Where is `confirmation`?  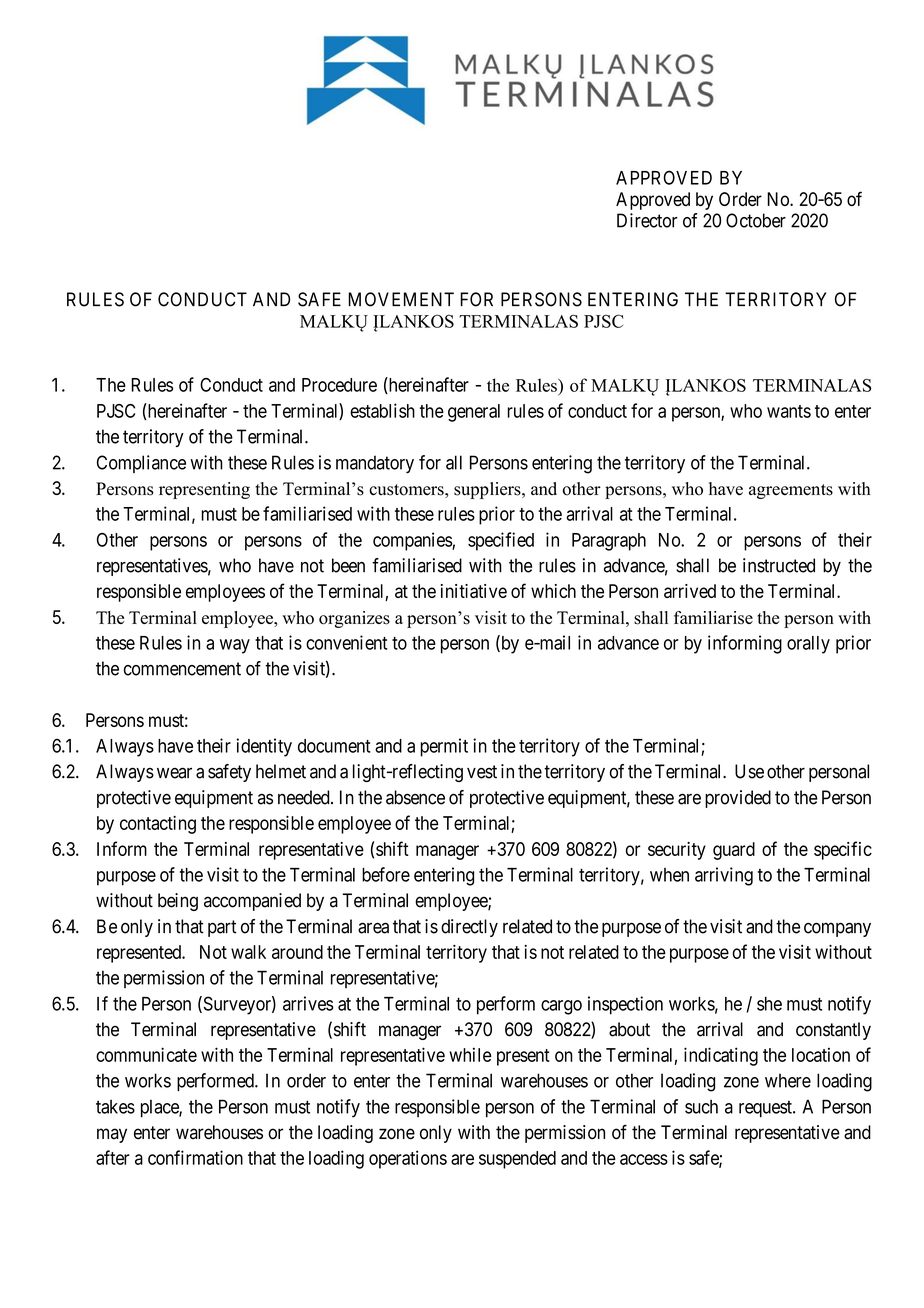
confirmation is located at coordinates (195, 1157).
